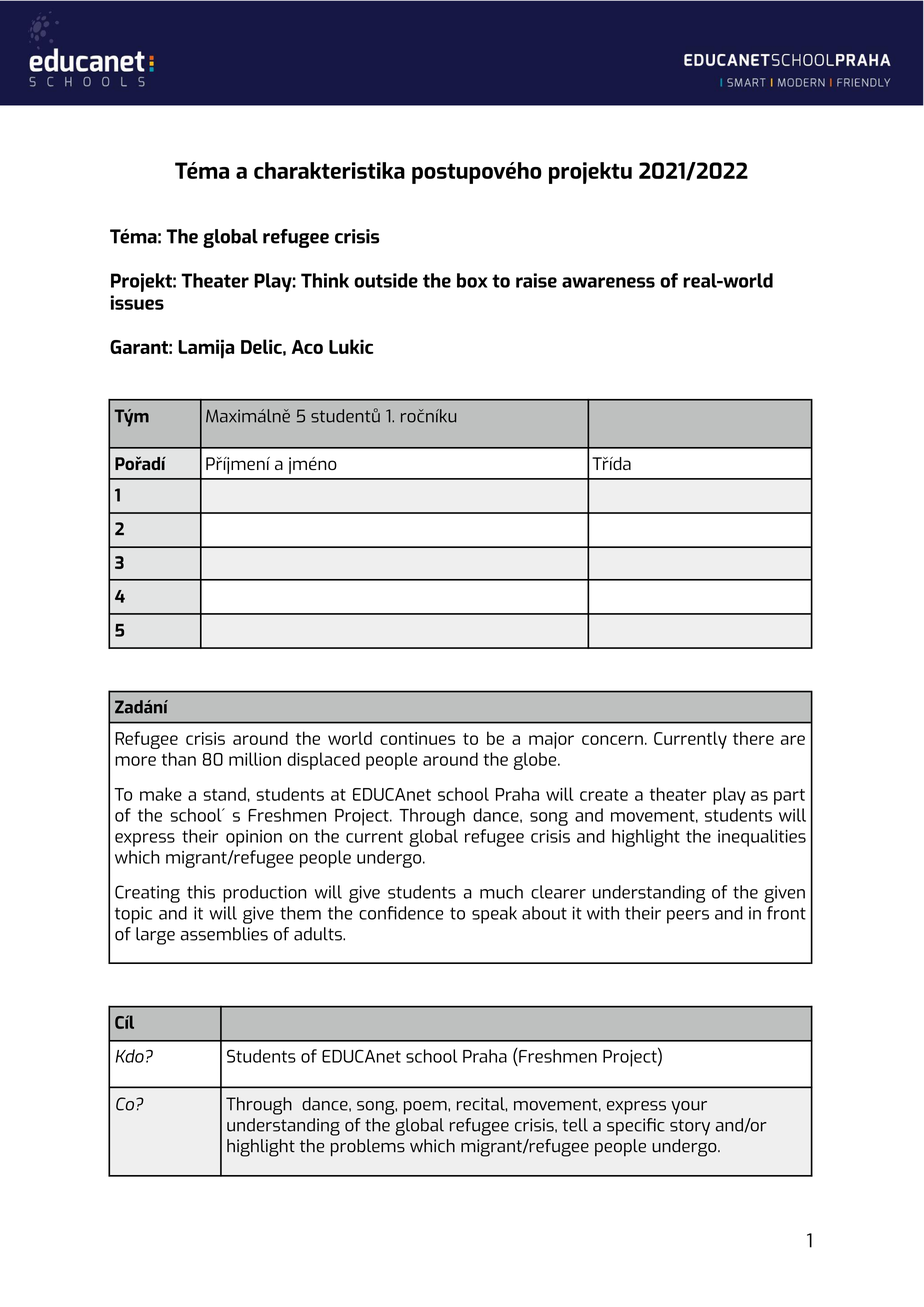 This screenshot has width=924, height=1307. Describe the element at coordinates (417, 738) in the screenshot. I see `continues` at that location.
